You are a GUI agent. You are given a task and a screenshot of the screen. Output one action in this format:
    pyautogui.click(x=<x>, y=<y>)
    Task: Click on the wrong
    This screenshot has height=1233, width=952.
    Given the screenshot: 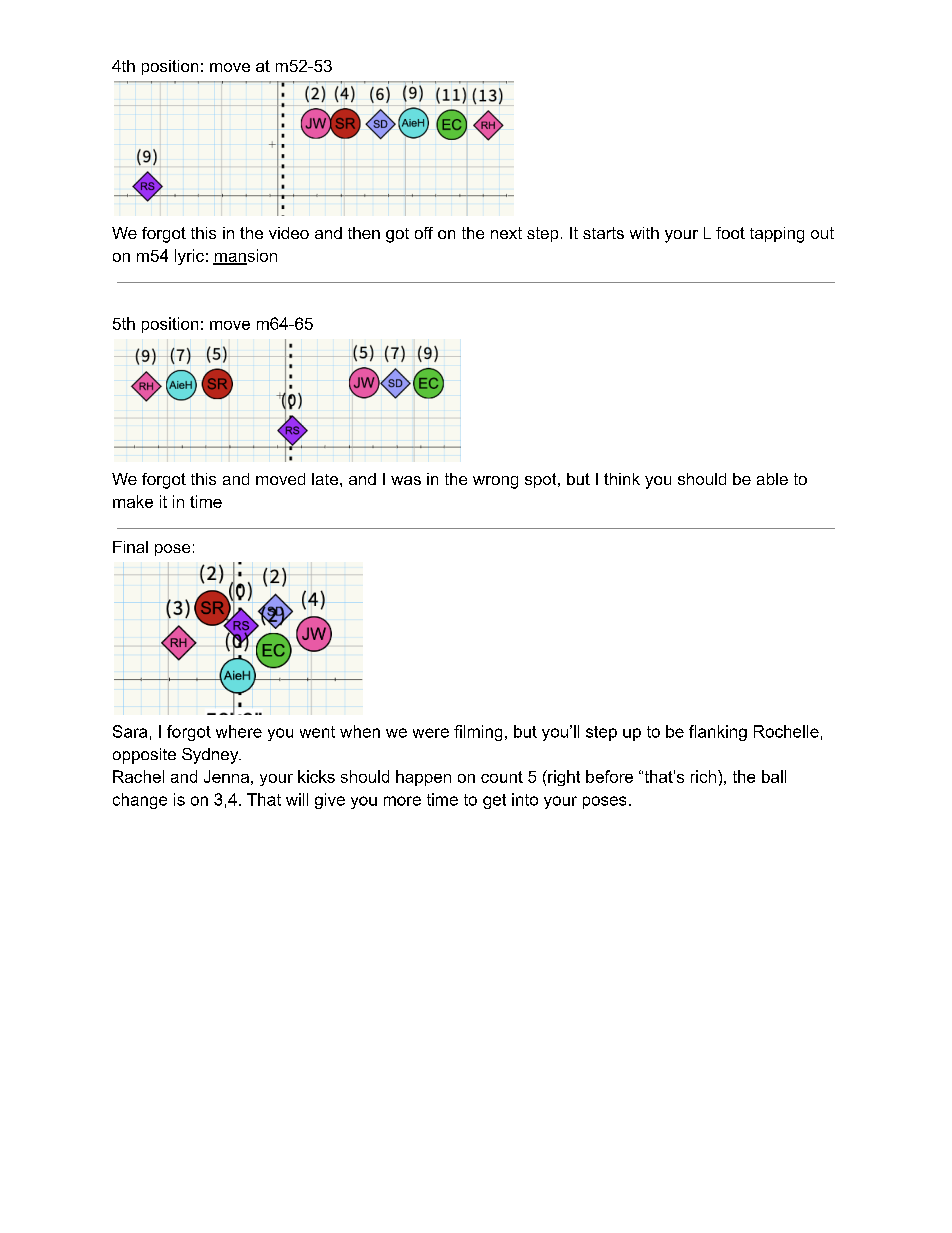 What is the action you would take?
    pyautogui.click(x=495, y=482)
